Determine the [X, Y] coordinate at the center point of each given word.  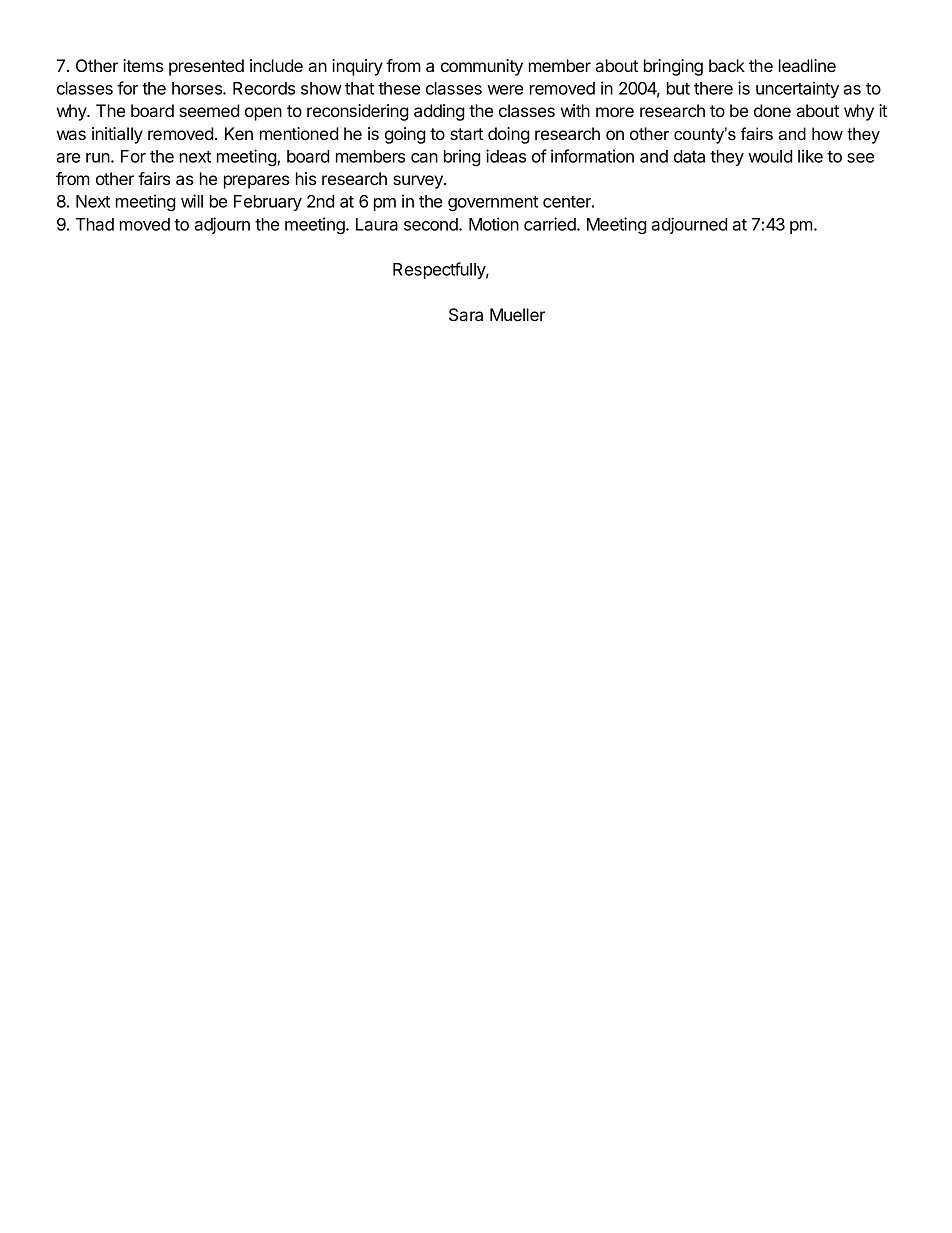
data [689, 156]
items [143, 65]
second [432, 224]
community [482, 67]
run [99, 158]
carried [551, 224]
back [727, 65]
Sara [466, 315]
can [424, 158]
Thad [95, 224]
